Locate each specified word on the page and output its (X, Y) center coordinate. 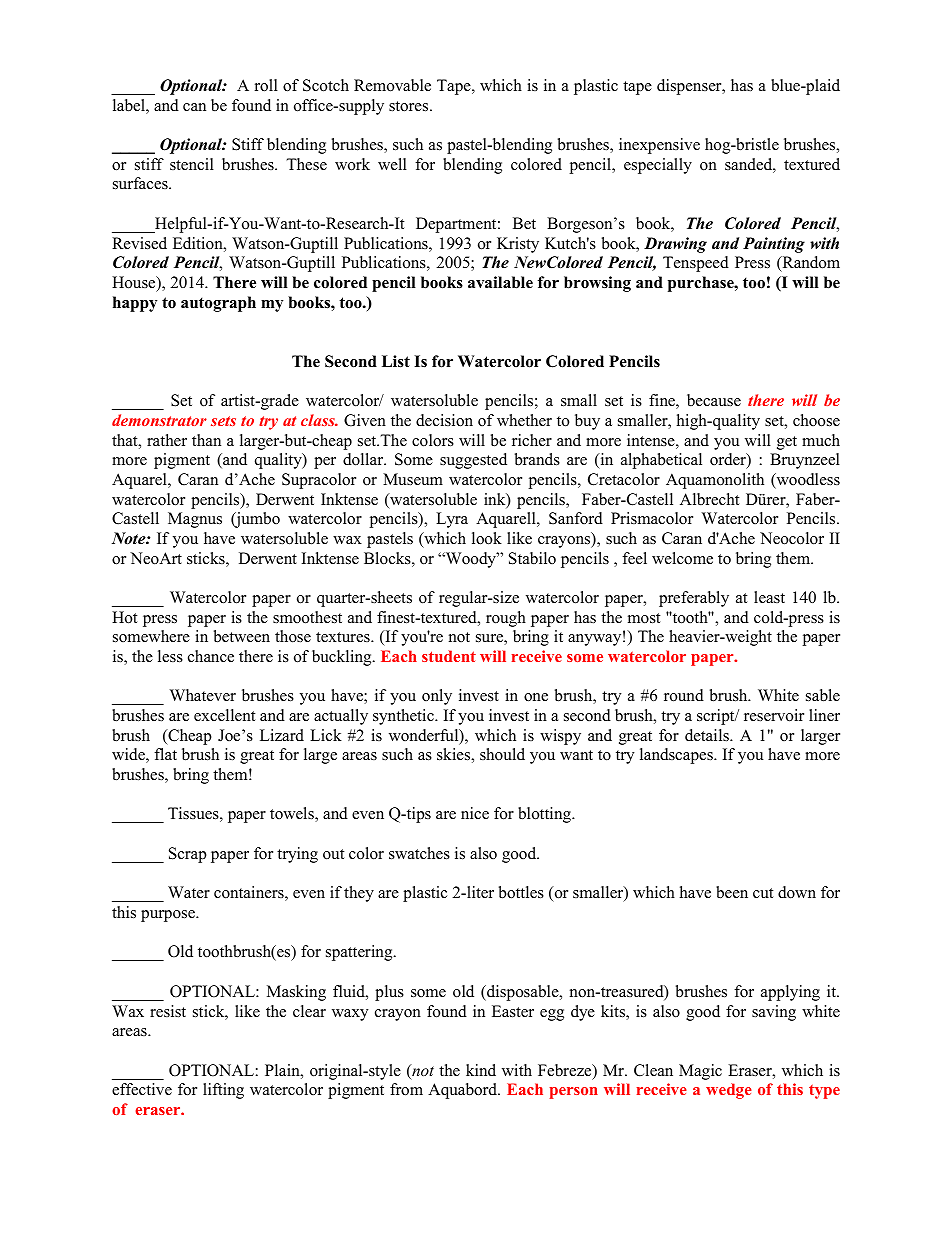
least (769, 597)
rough (506, 619)
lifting (223, 1091)
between (242, 636)
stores (410, 106)
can (194, 107)
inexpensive (659, 146)
